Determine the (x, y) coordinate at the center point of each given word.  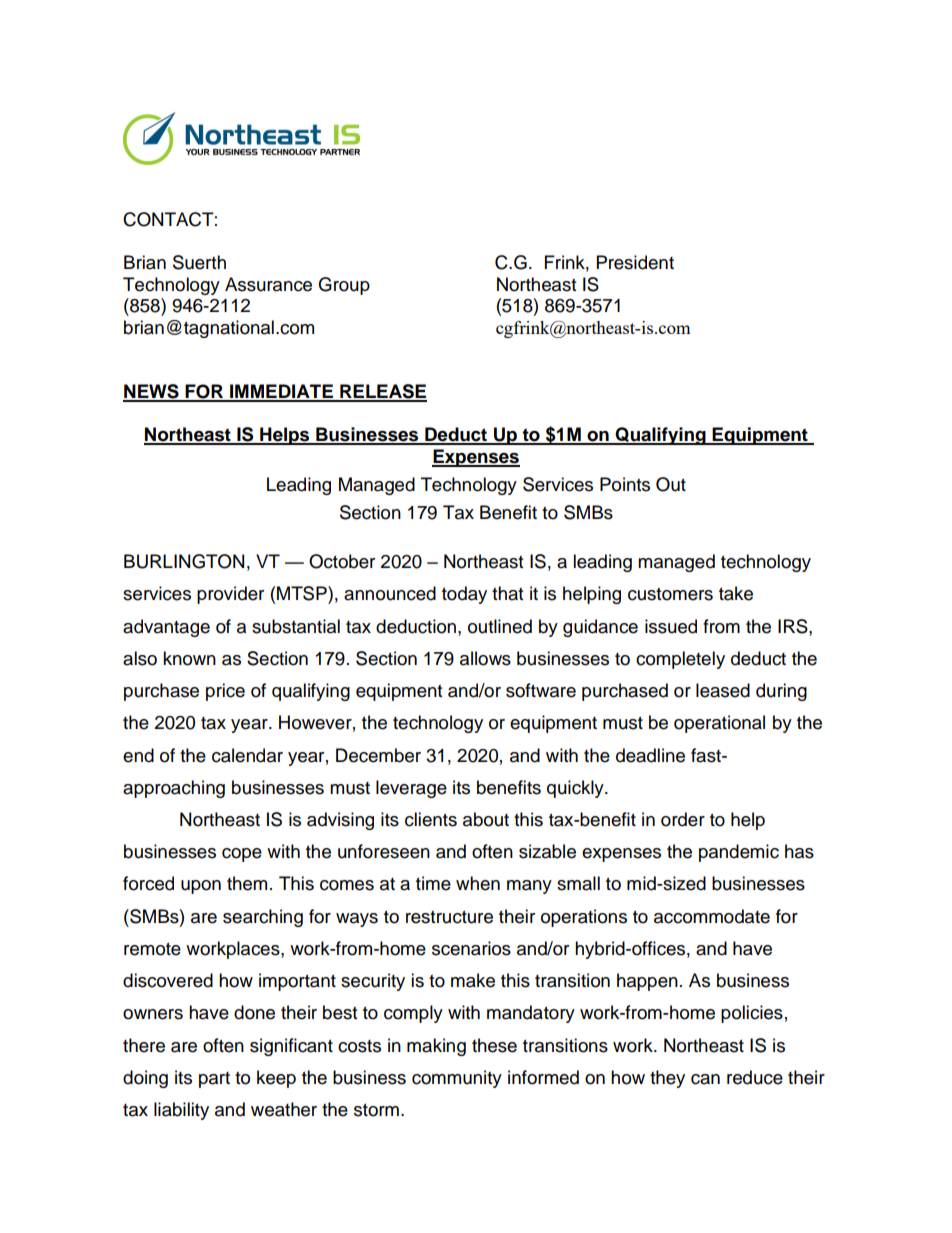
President (635, 262)
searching (263, 918)
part (214, 1080)
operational (719, 724)
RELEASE (382, 392)
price (225, 692)
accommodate (712, 916)
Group (344, 286)
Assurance (268, 284)
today (464, 595)
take (736, 593)
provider (230, 595)
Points (625, 484)
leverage (411, 789)
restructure (449, 917)
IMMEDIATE (281, 392)
